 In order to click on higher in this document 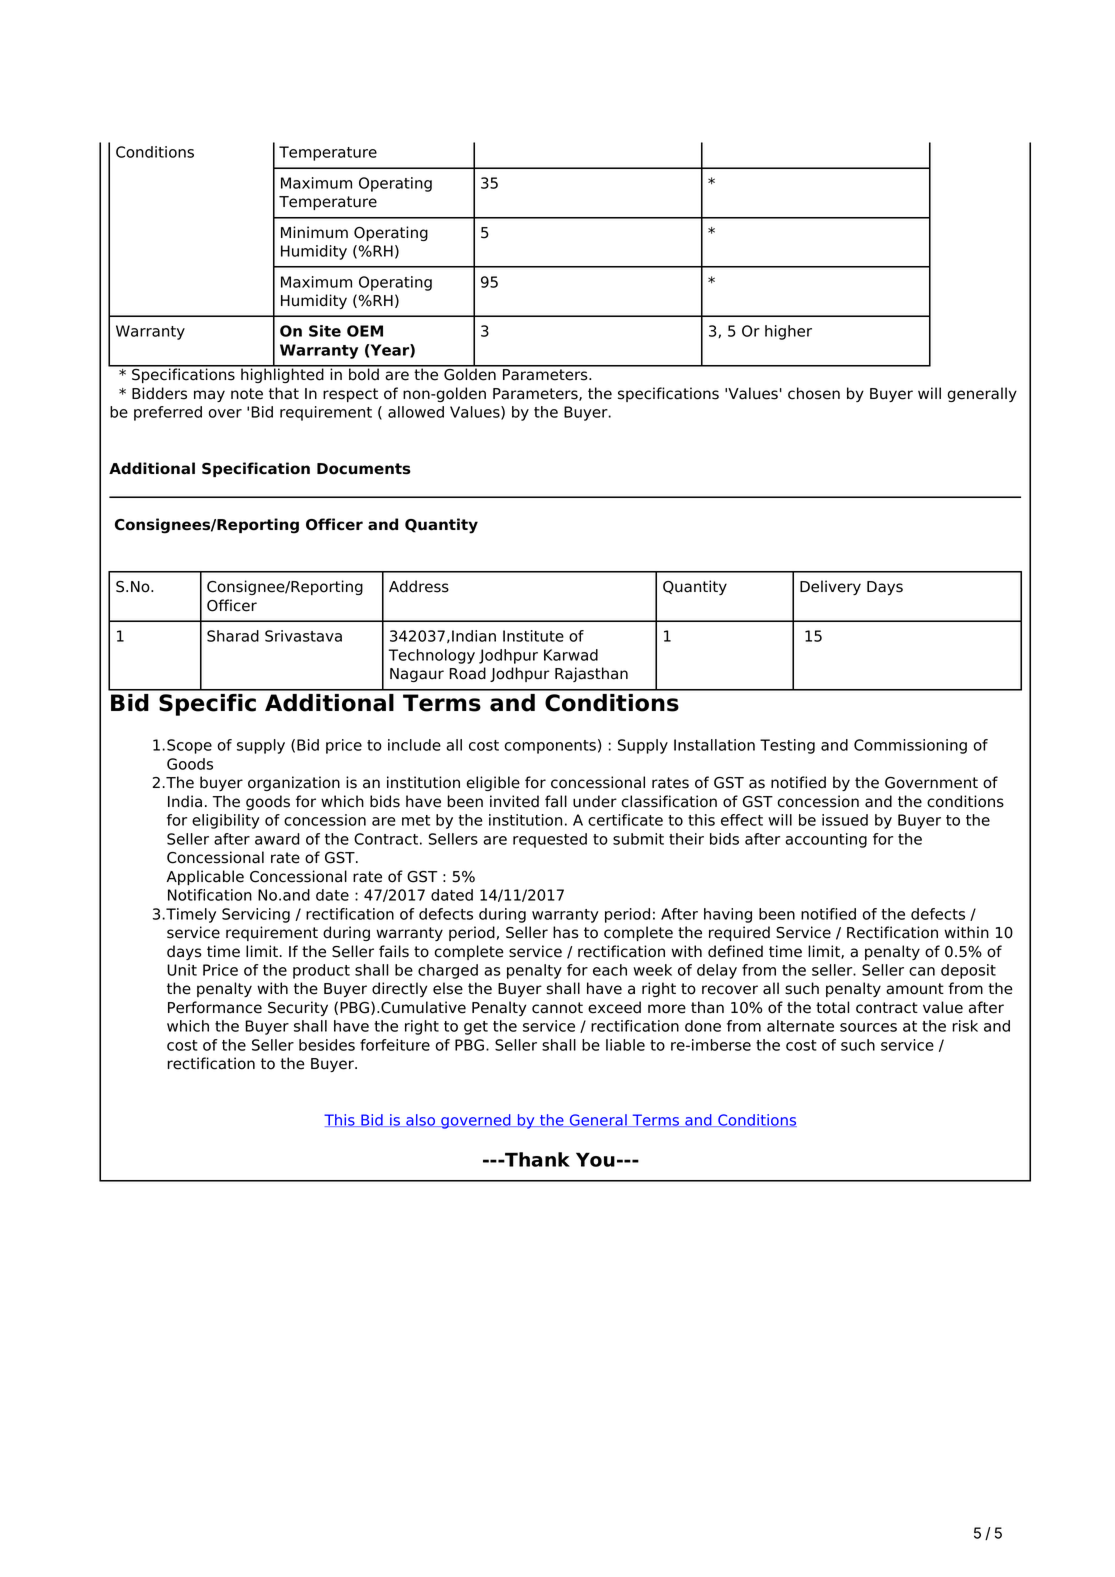, I will do `click(788, 332)`.
